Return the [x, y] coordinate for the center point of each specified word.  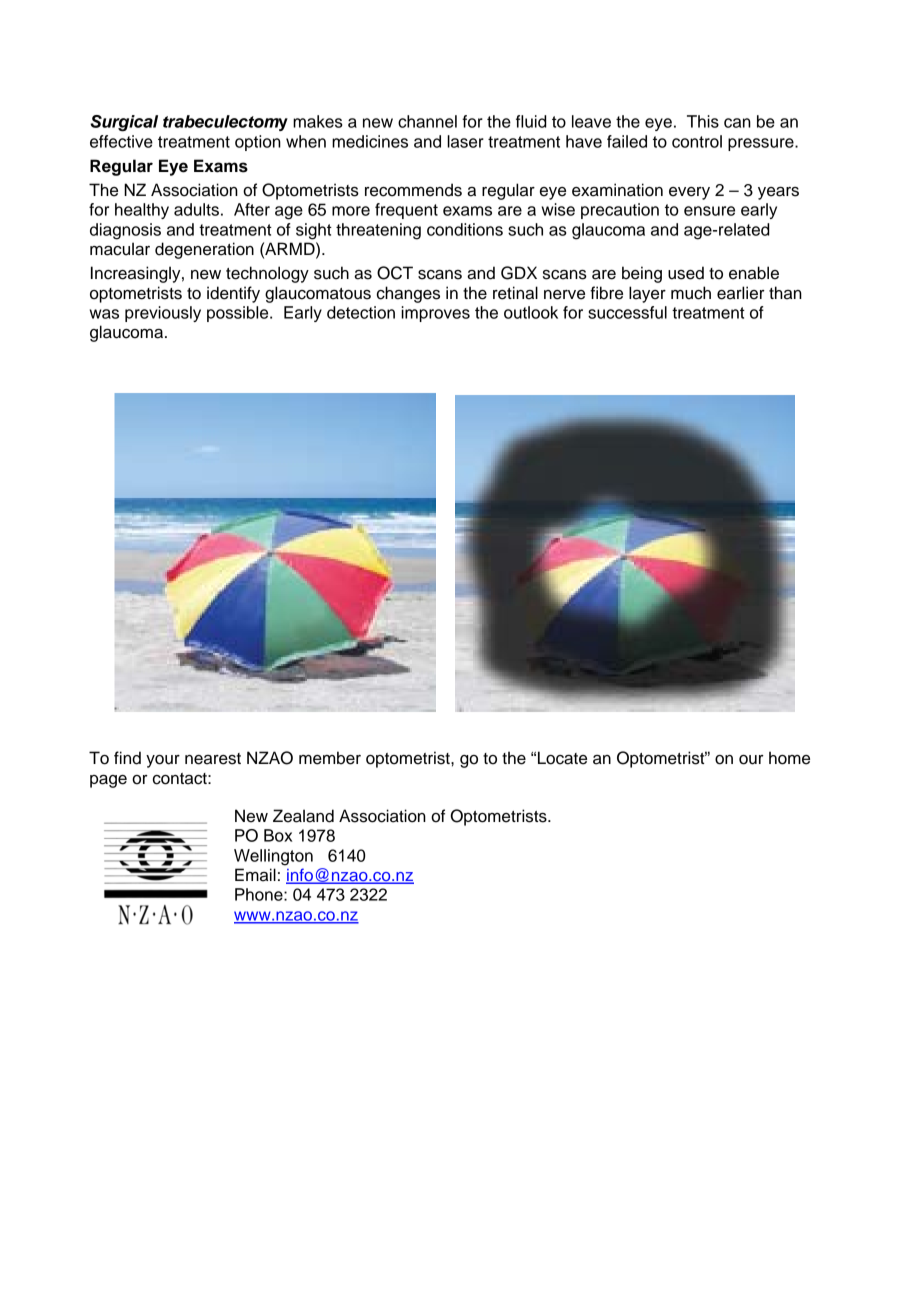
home [789, 758]
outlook [531, 312]
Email [255, 875]
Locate [562, 758]
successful [627, 312]
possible [239, 314]
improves [435, 314]
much [691, 293]
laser [465, 141]
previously [163, 314]
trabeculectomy [225, 123]
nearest [213, 759]
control [697, 141]
